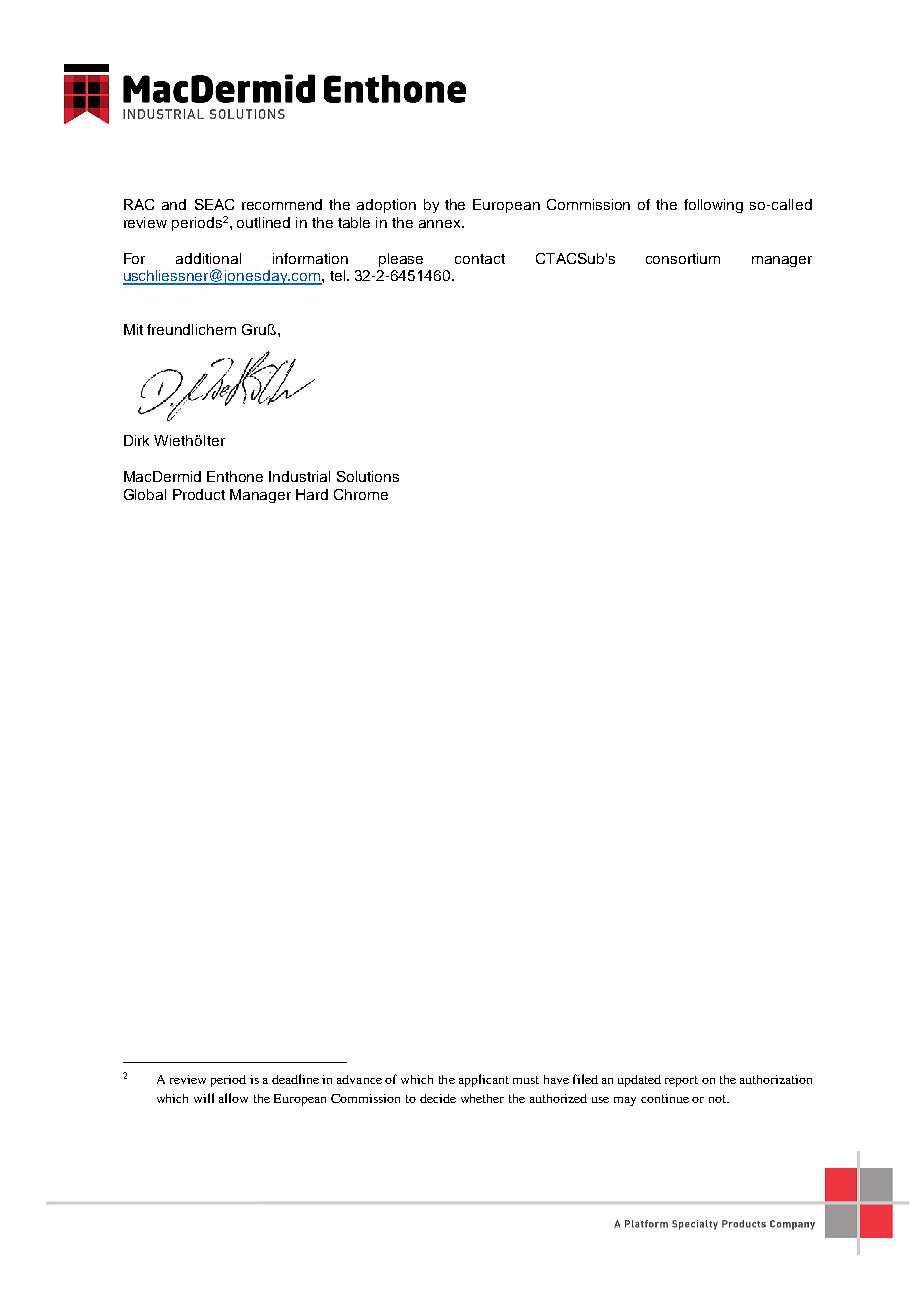  Describe the element at coordinates (713, 206) in the document. I see `following` at that location.
